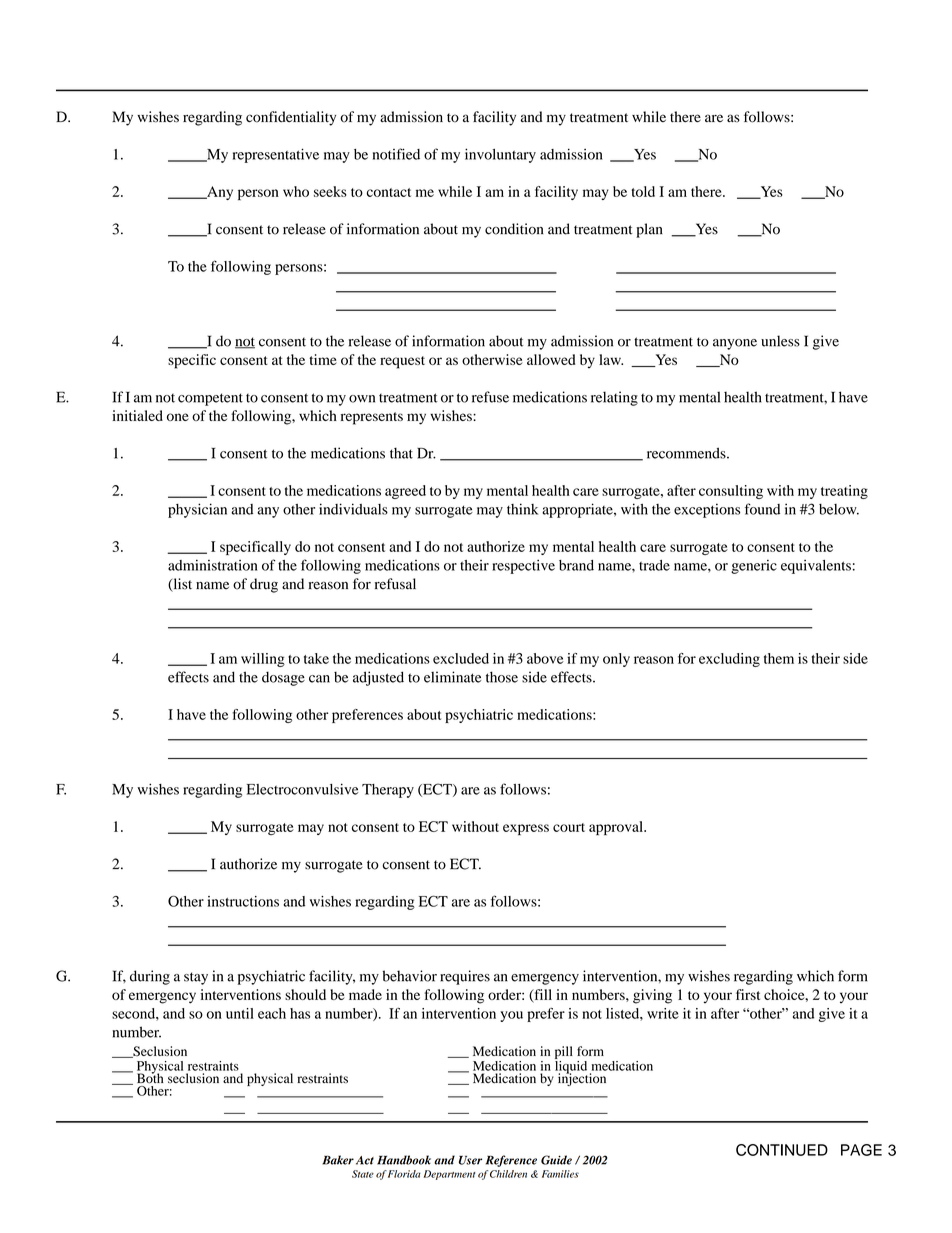 This screenshot has height=1233, width=952. Describe the element at coordinates (276, 155) in the screenshot. I see `representative` at that location.
